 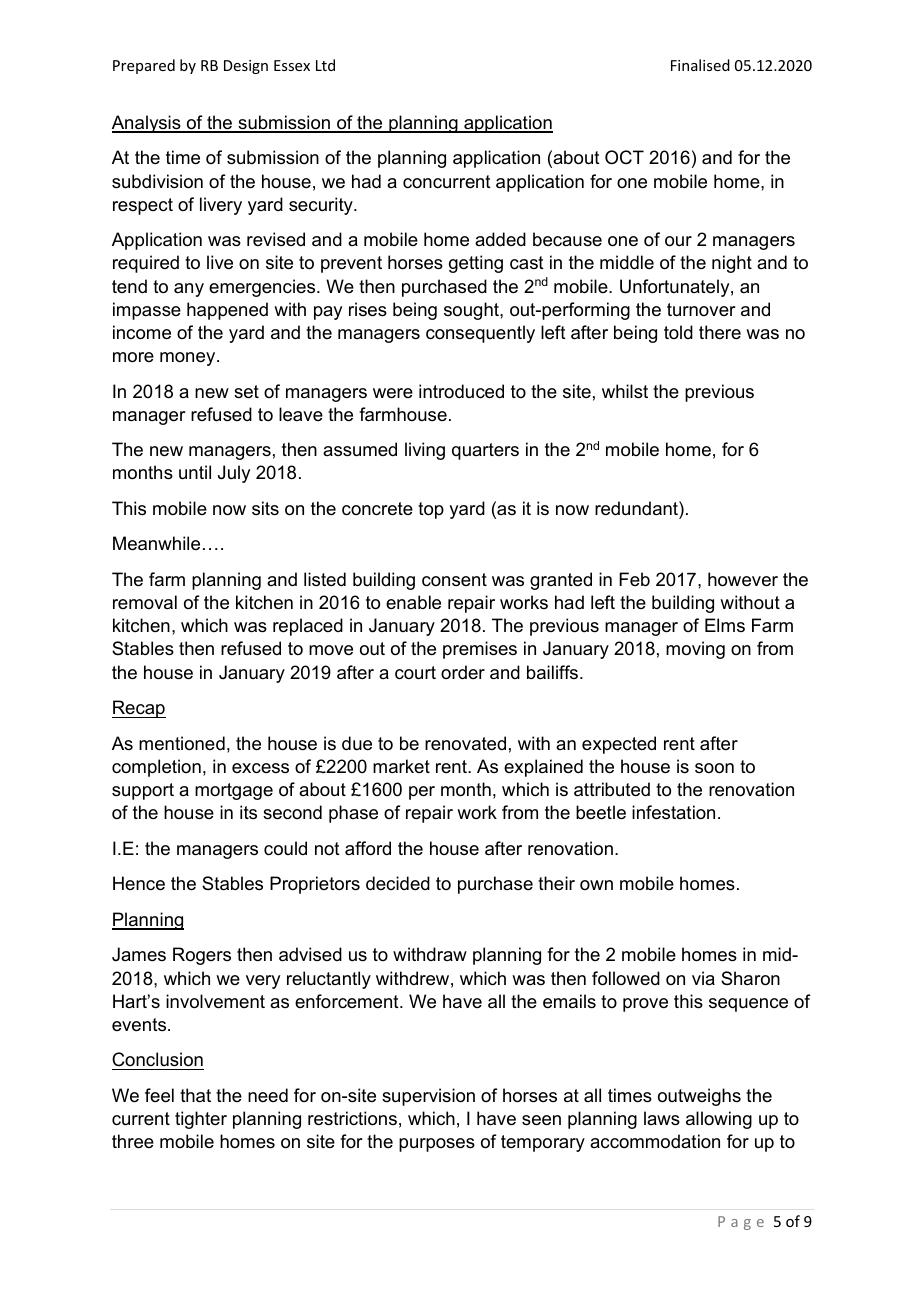 I want to click on Finalised, so click(x=700, y=65).
